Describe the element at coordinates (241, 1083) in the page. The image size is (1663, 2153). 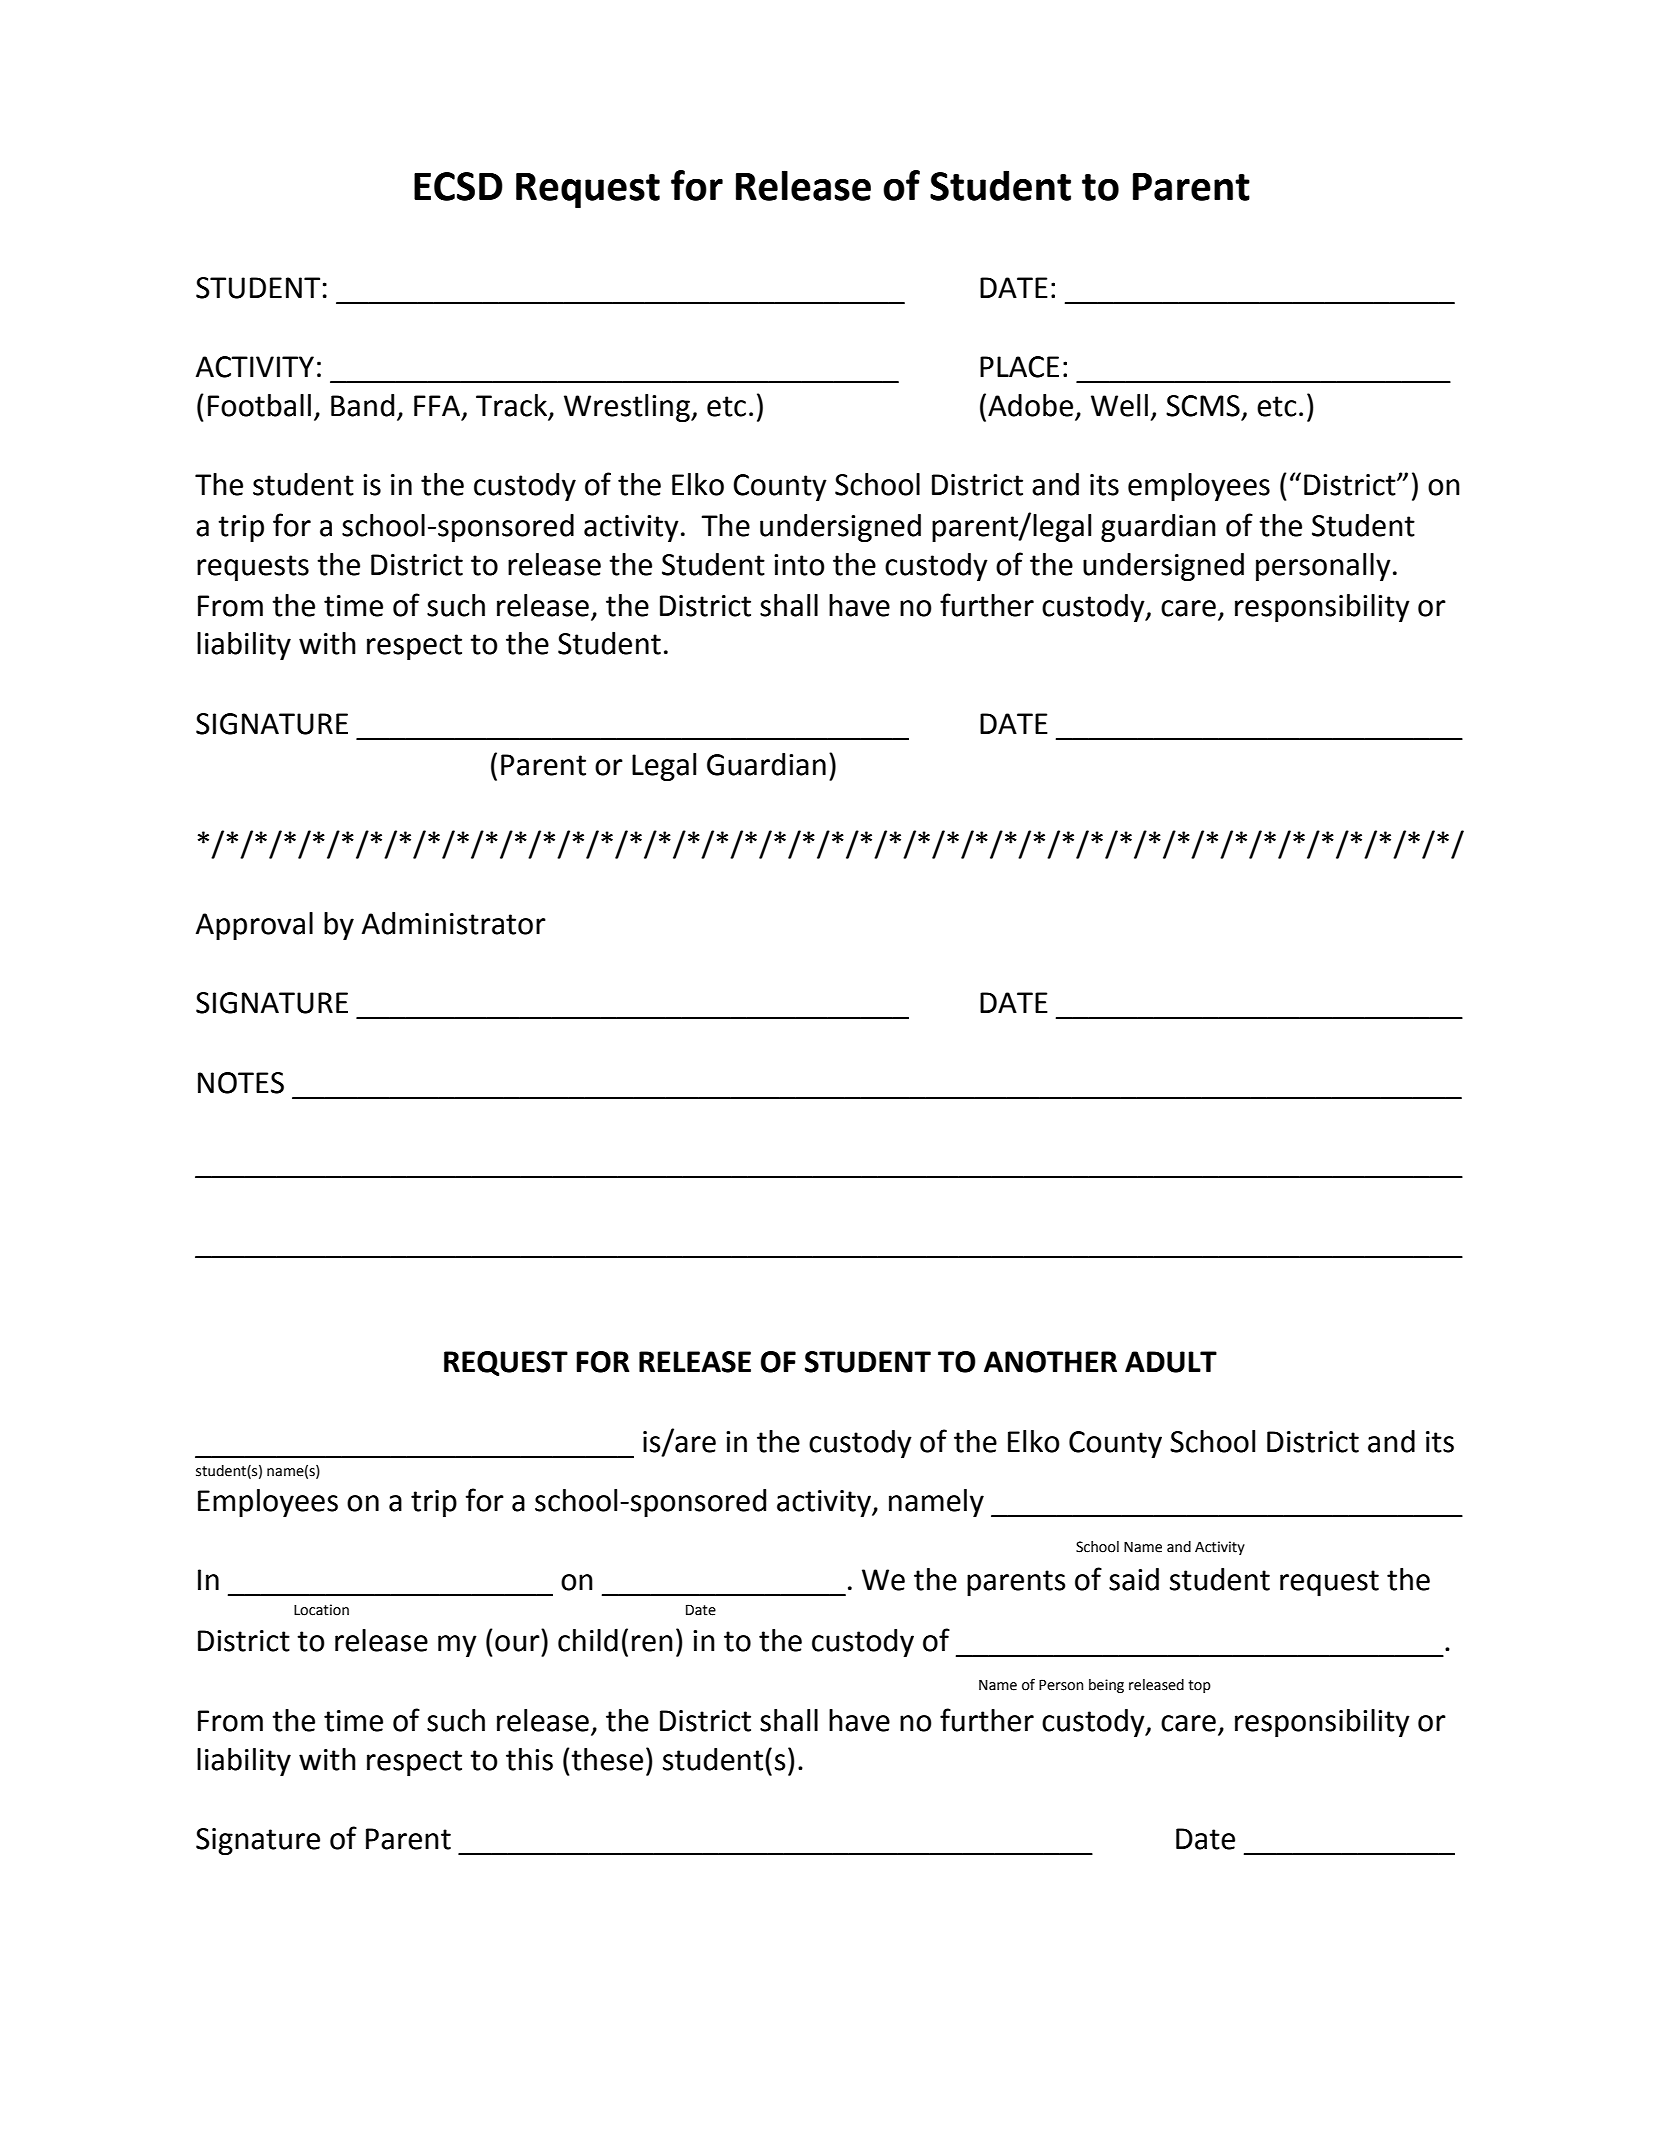
I see `NOTES` at that location.
